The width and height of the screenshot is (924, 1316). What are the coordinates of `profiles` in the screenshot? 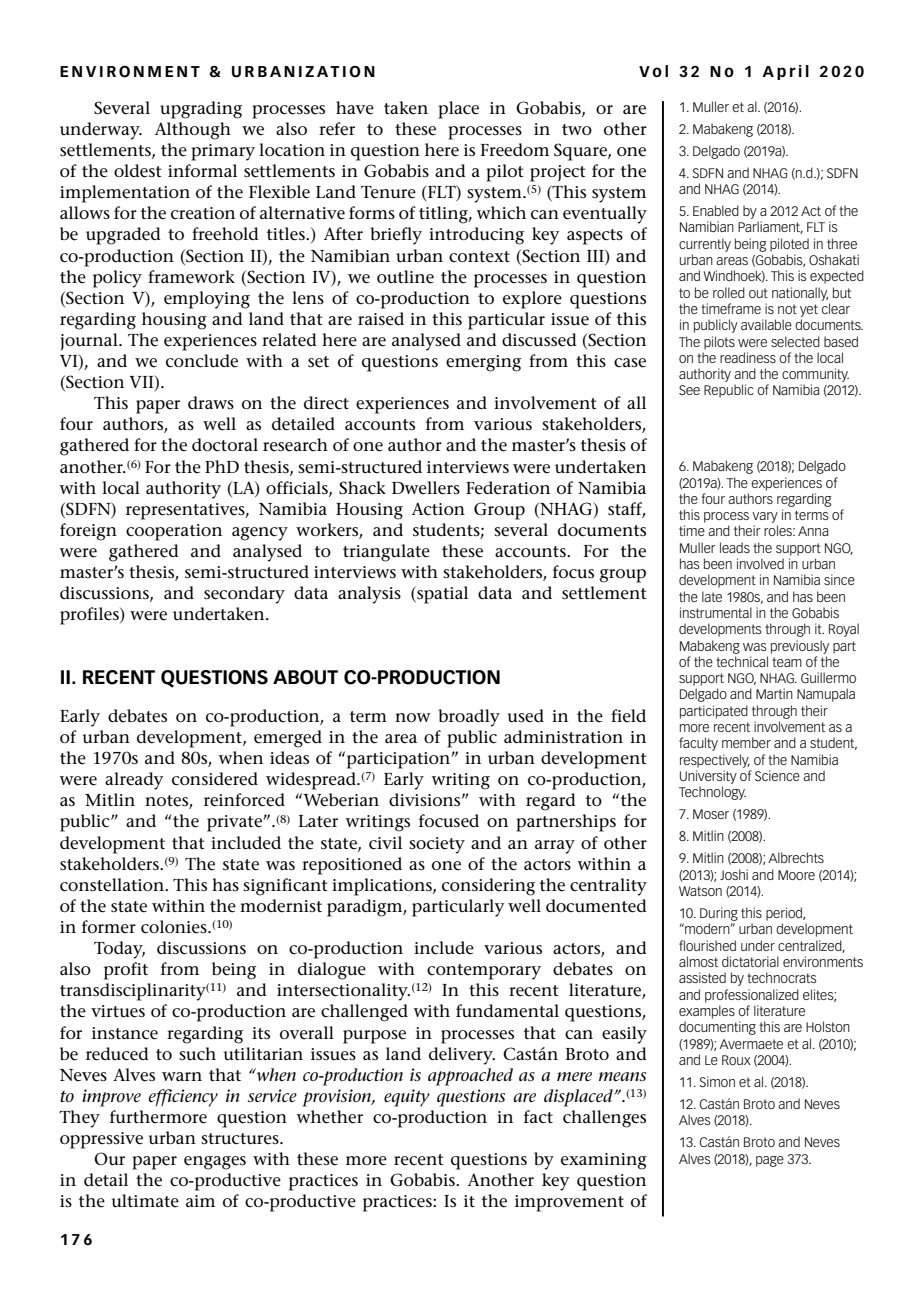 It's located at (90, 616).
